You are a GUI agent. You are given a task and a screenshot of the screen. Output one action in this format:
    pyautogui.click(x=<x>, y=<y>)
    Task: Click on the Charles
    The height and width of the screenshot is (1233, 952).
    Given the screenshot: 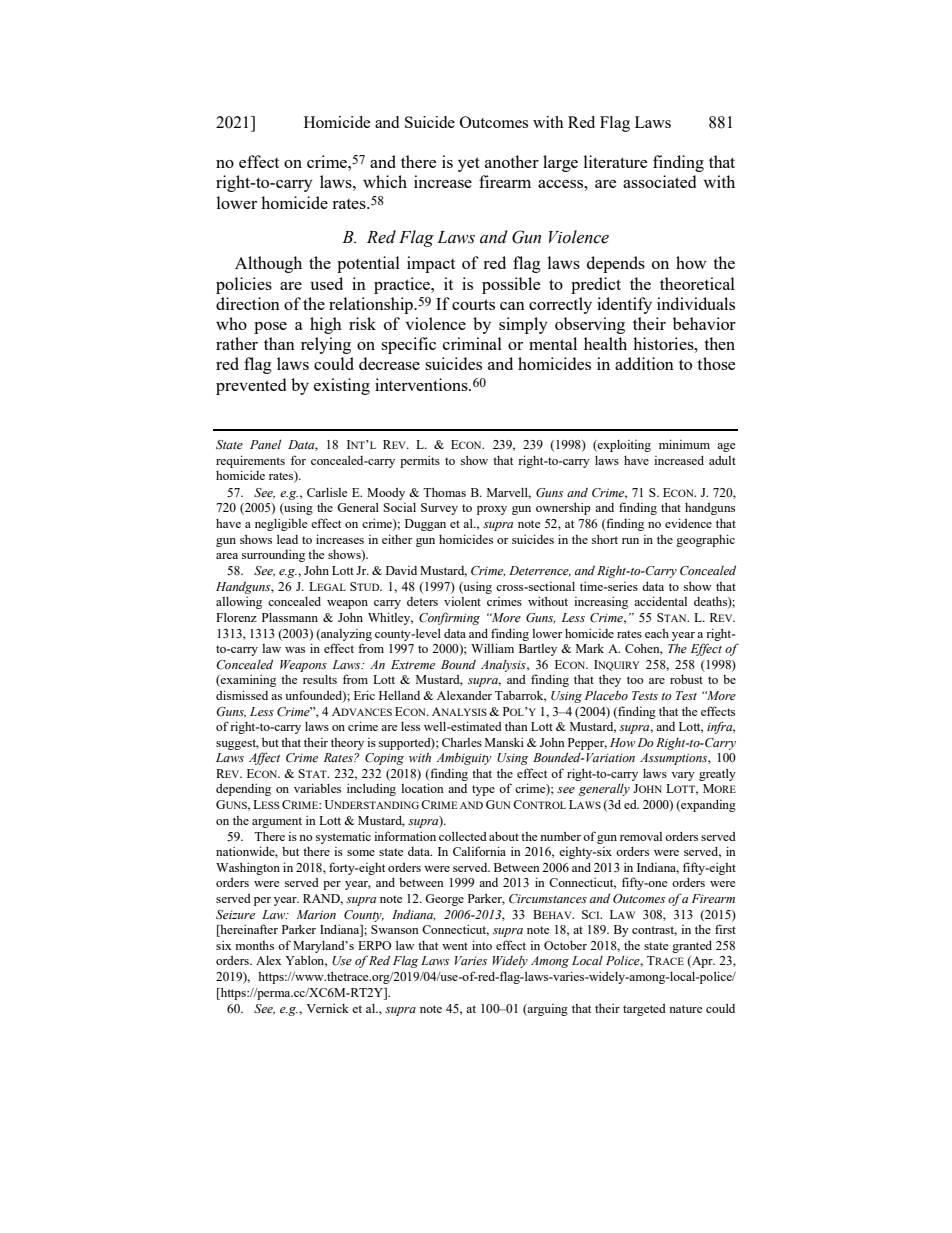 What is the action you would take?
    pyautogui.click(x=462, y=742)
